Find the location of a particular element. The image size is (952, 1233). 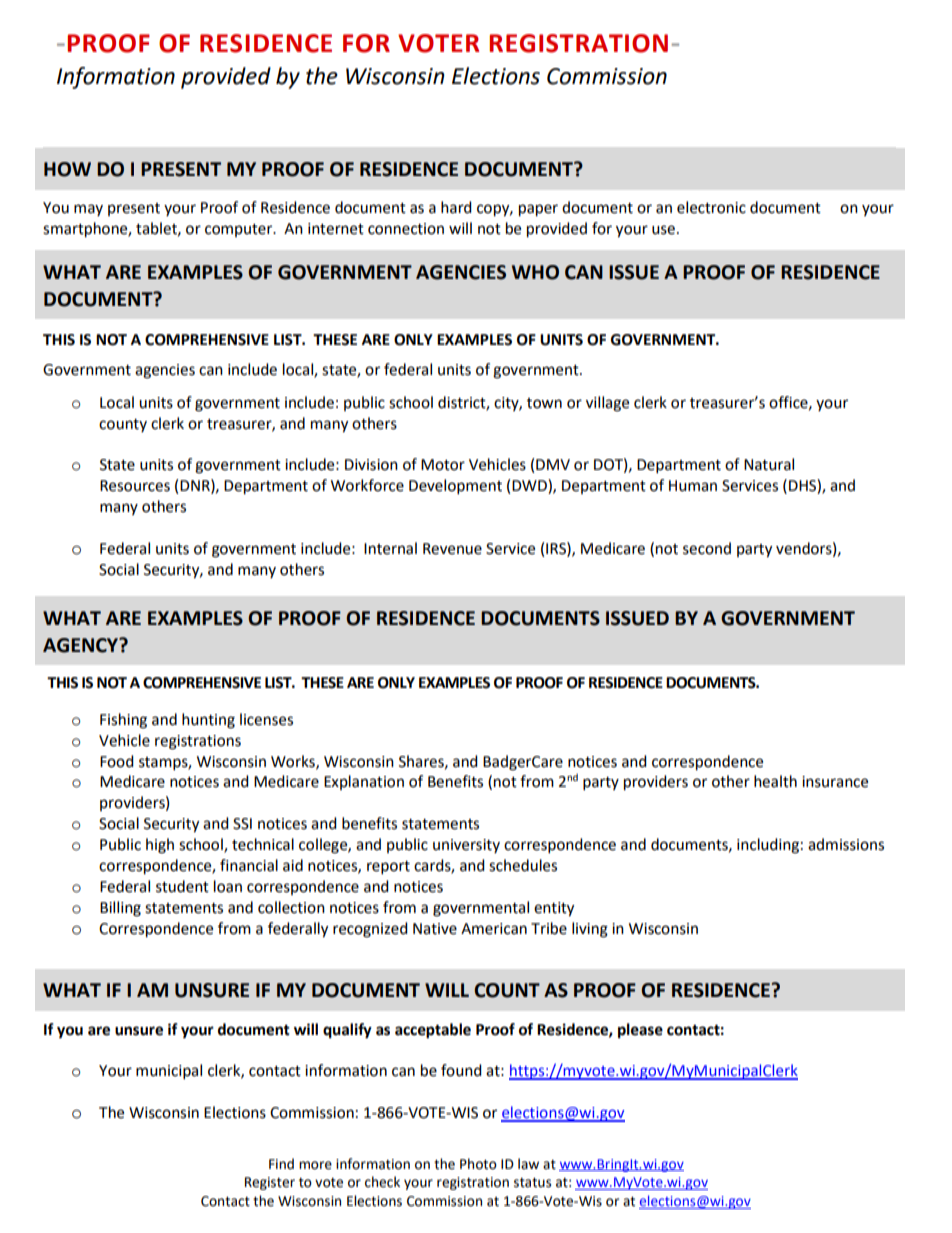

may is located at coordinates (88, 210).
